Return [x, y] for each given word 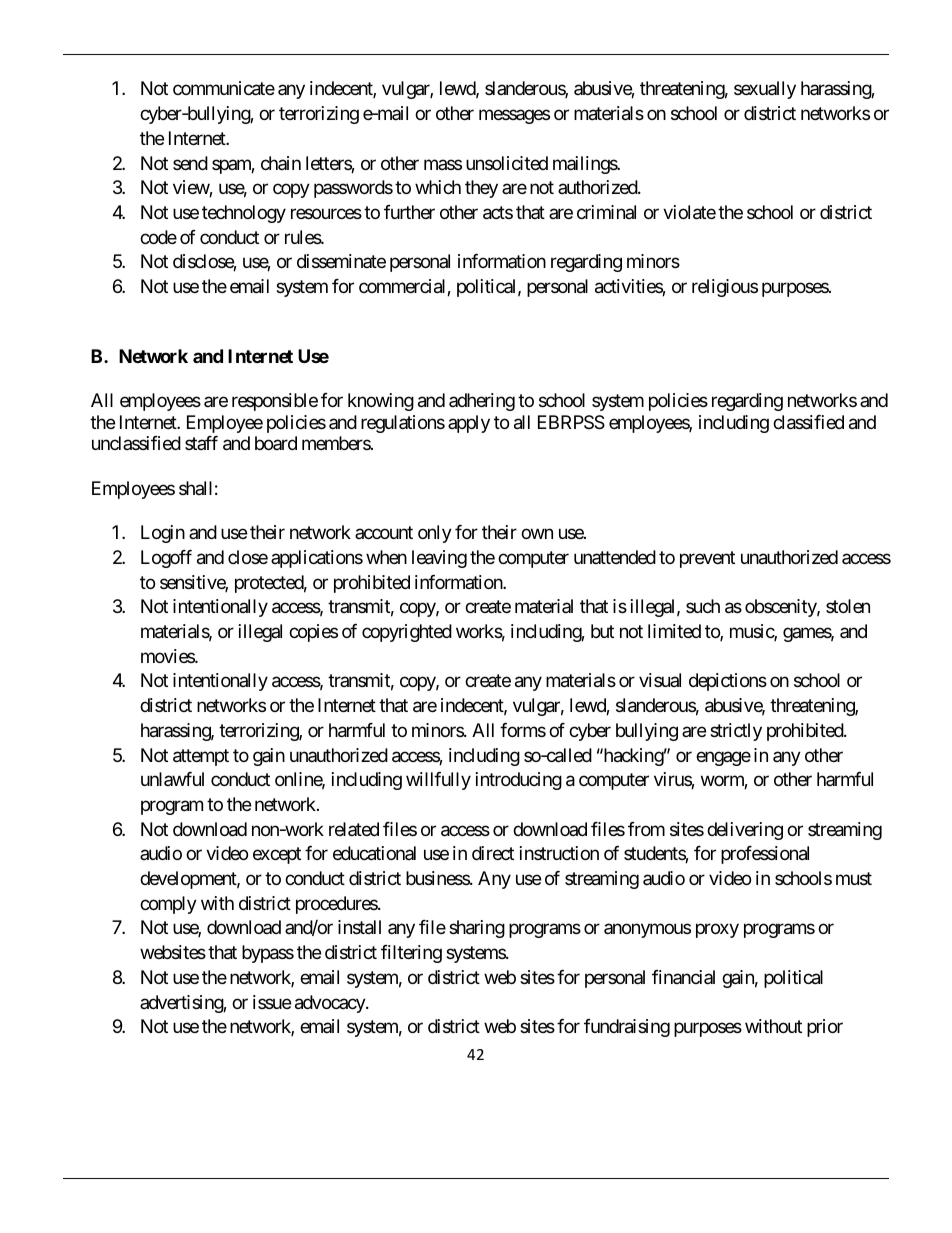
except [277, 856]
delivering [745, 831]
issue [272, 1002]
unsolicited [507, 163]
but [602, 631]
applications [317, 559]
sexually [765, 90]
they [481, 189]
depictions [728, 682]
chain [281, 163]
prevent [707, 559]
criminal [606, 212]
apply [469, 424]
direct [493, 853]
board [276, 443]
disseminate [341, 261]
